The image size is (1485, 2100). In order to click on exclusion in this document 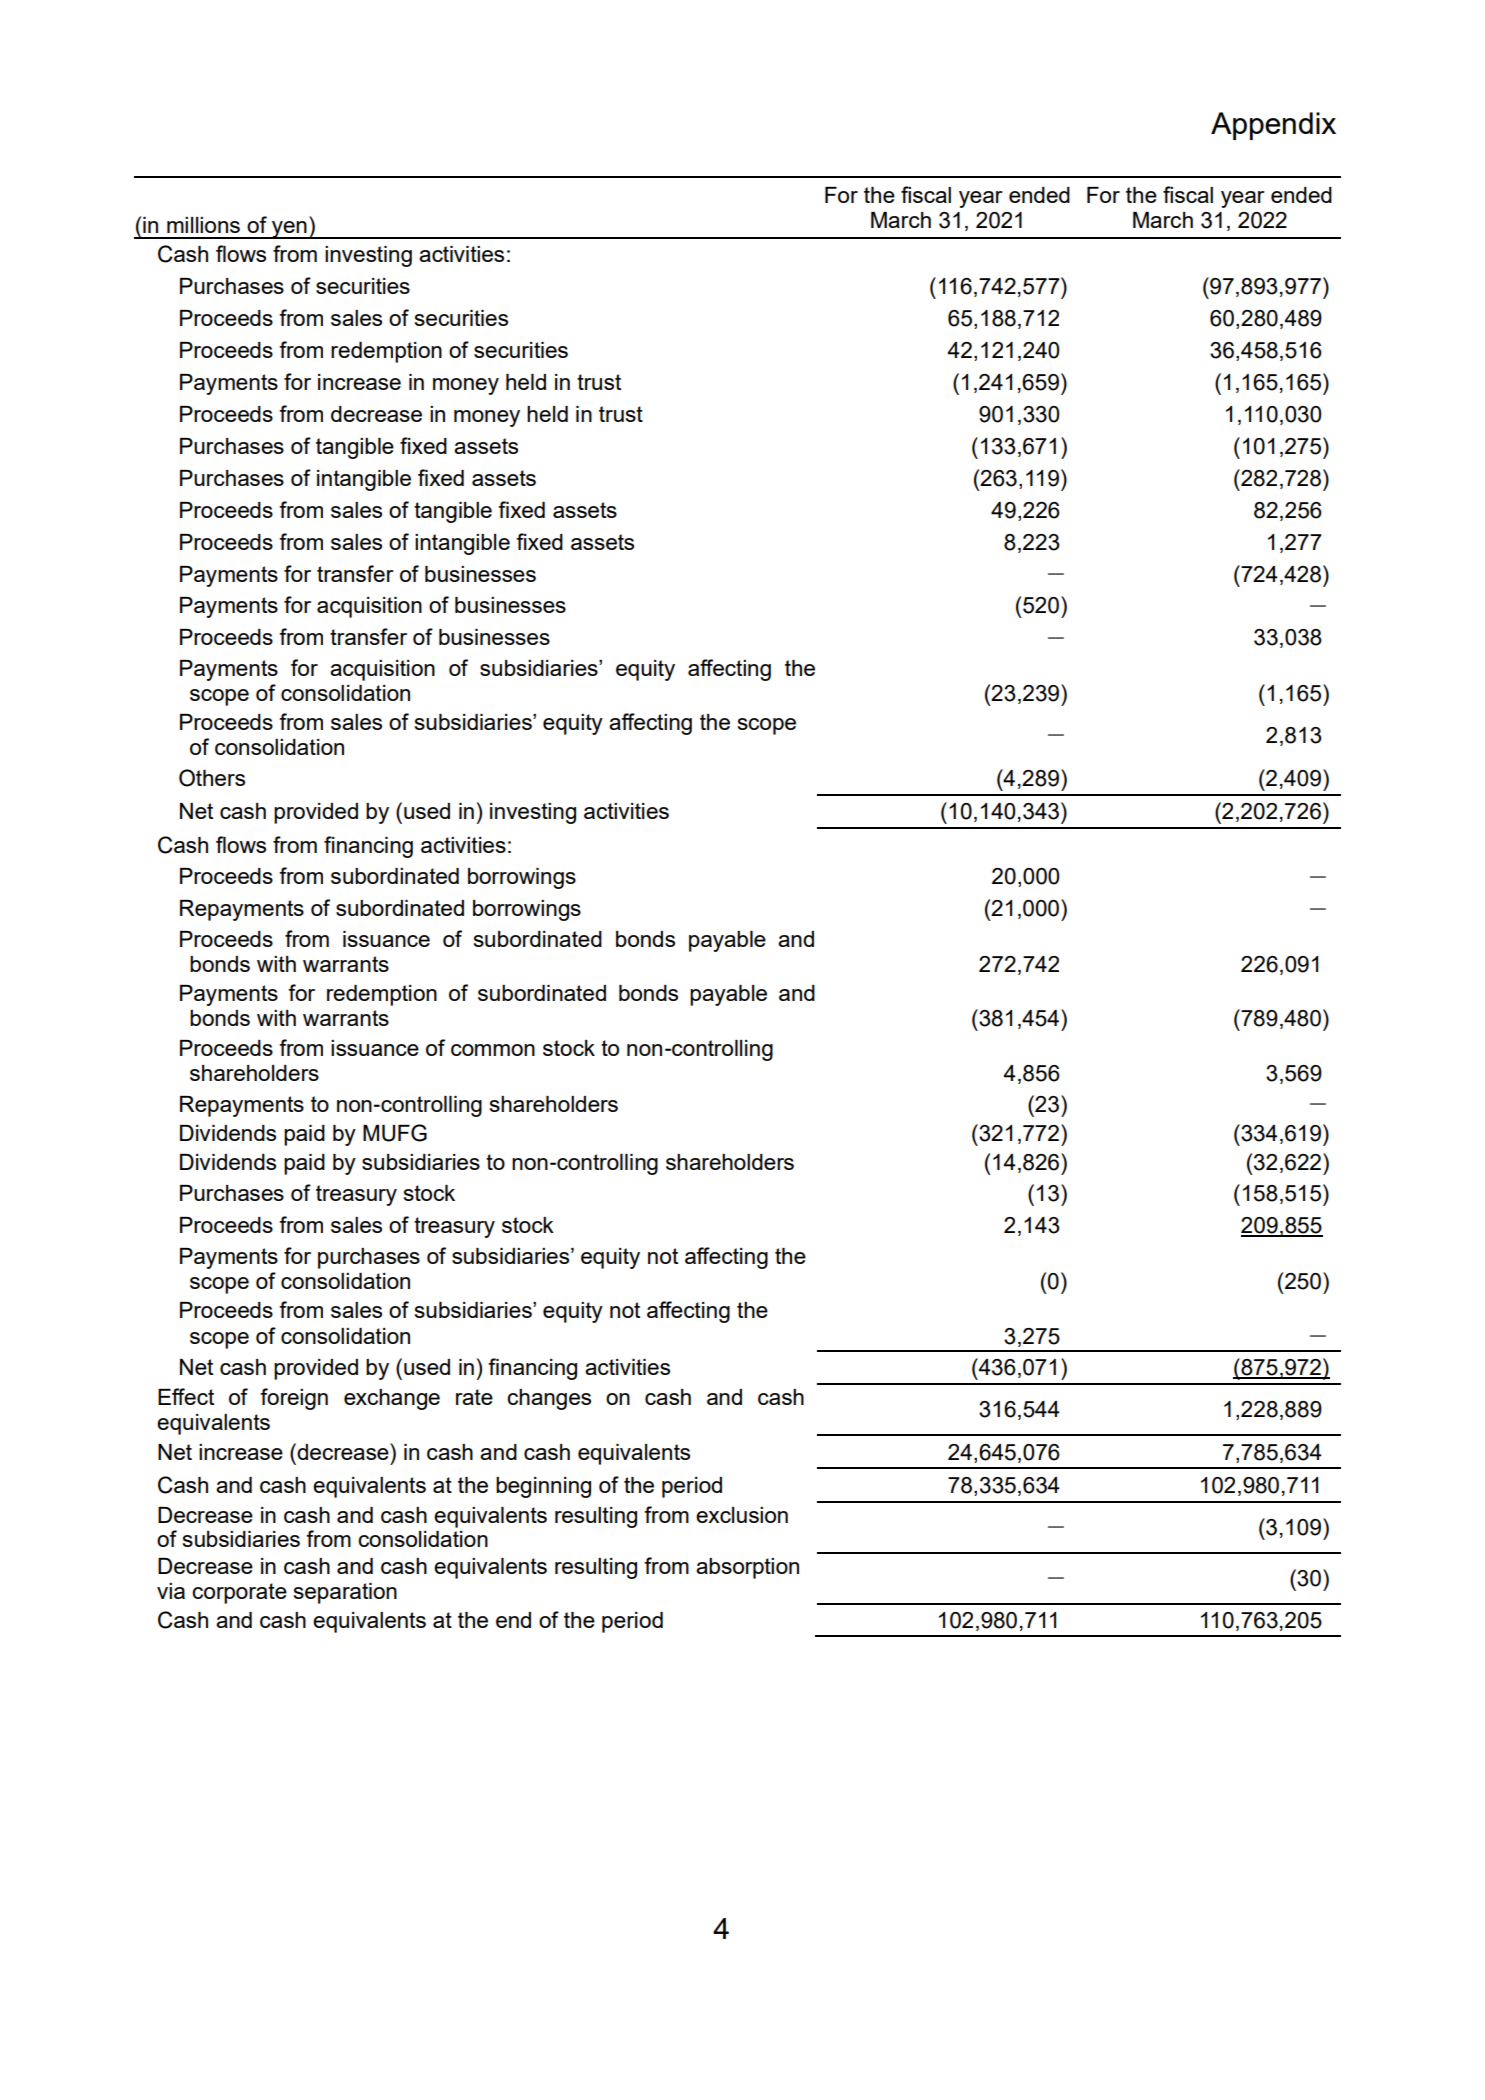, I will do `click(742, 1515)`.
